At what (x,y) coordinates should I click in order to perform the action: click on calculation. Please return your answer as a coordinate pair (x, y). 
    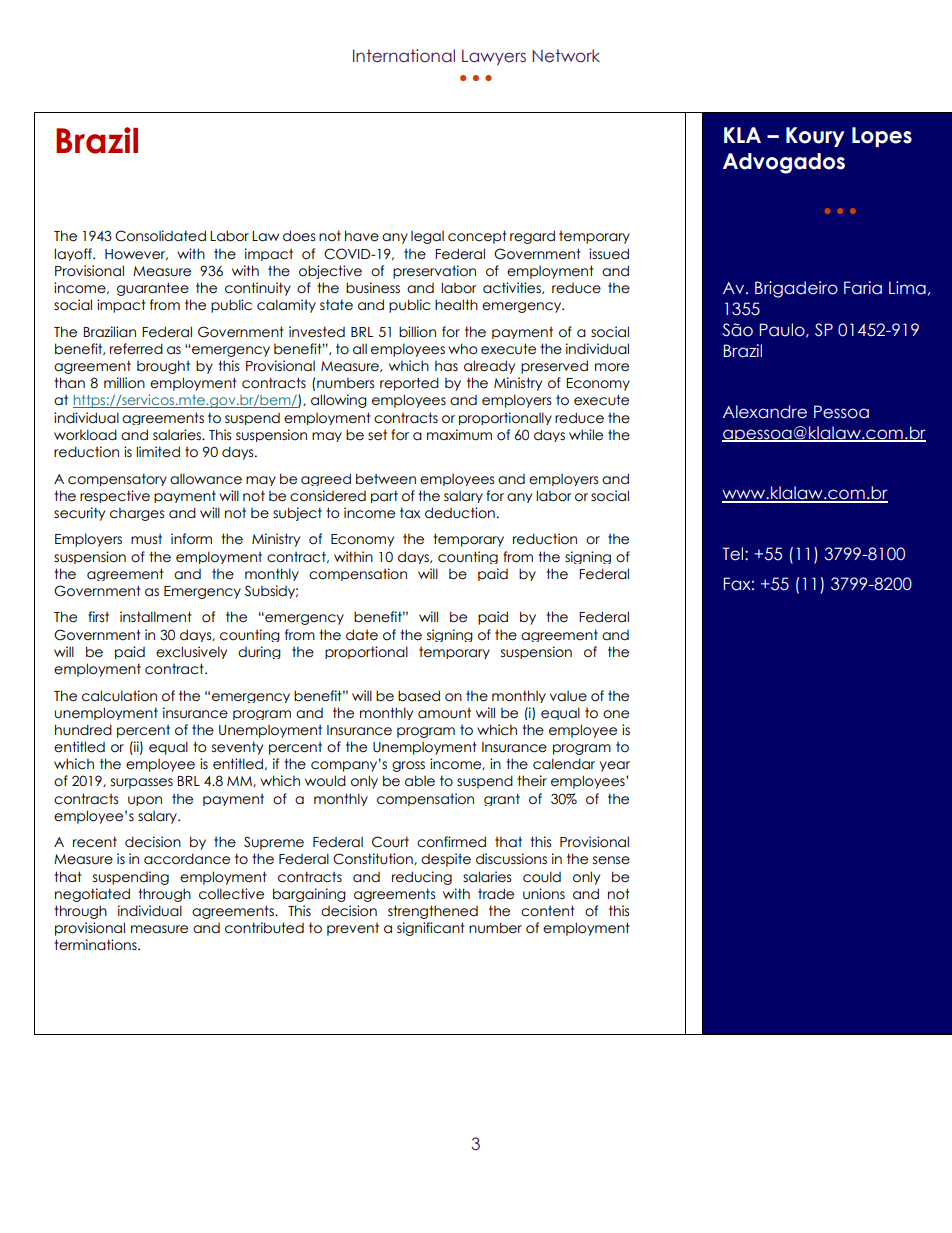
    Looking at the image, I should click on (119, 696).
